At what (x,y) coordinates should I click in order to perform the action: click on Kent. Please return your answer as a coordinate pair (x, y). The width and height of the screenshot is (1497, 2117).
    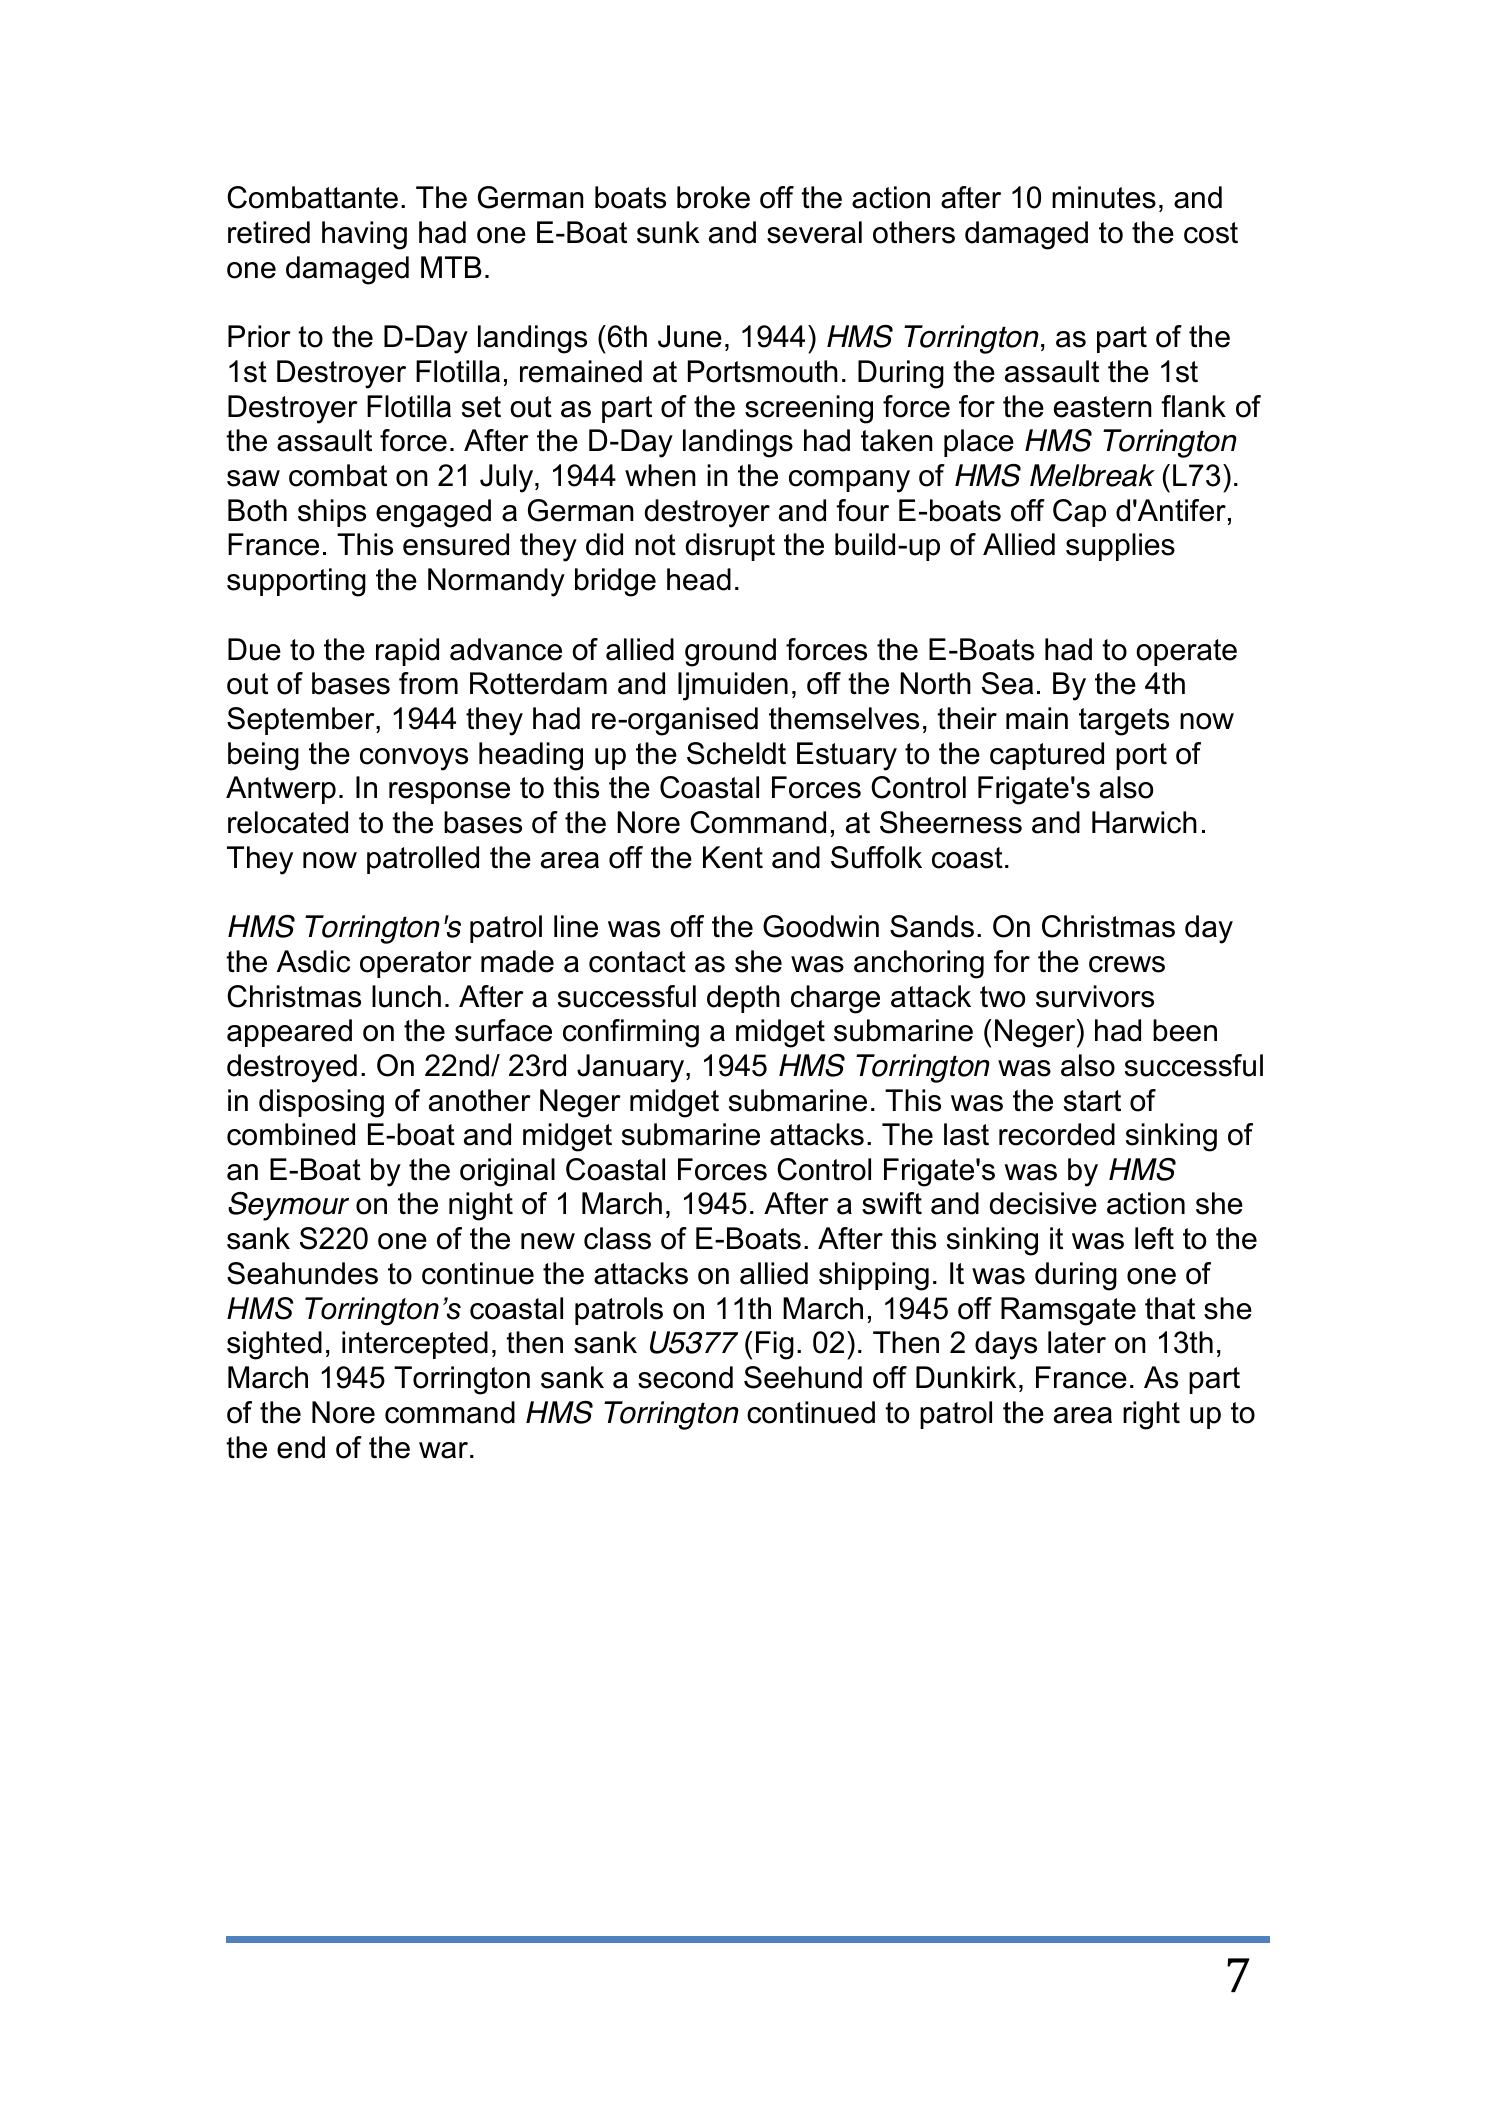
    Looking at the image, I should click on (733, 857).
